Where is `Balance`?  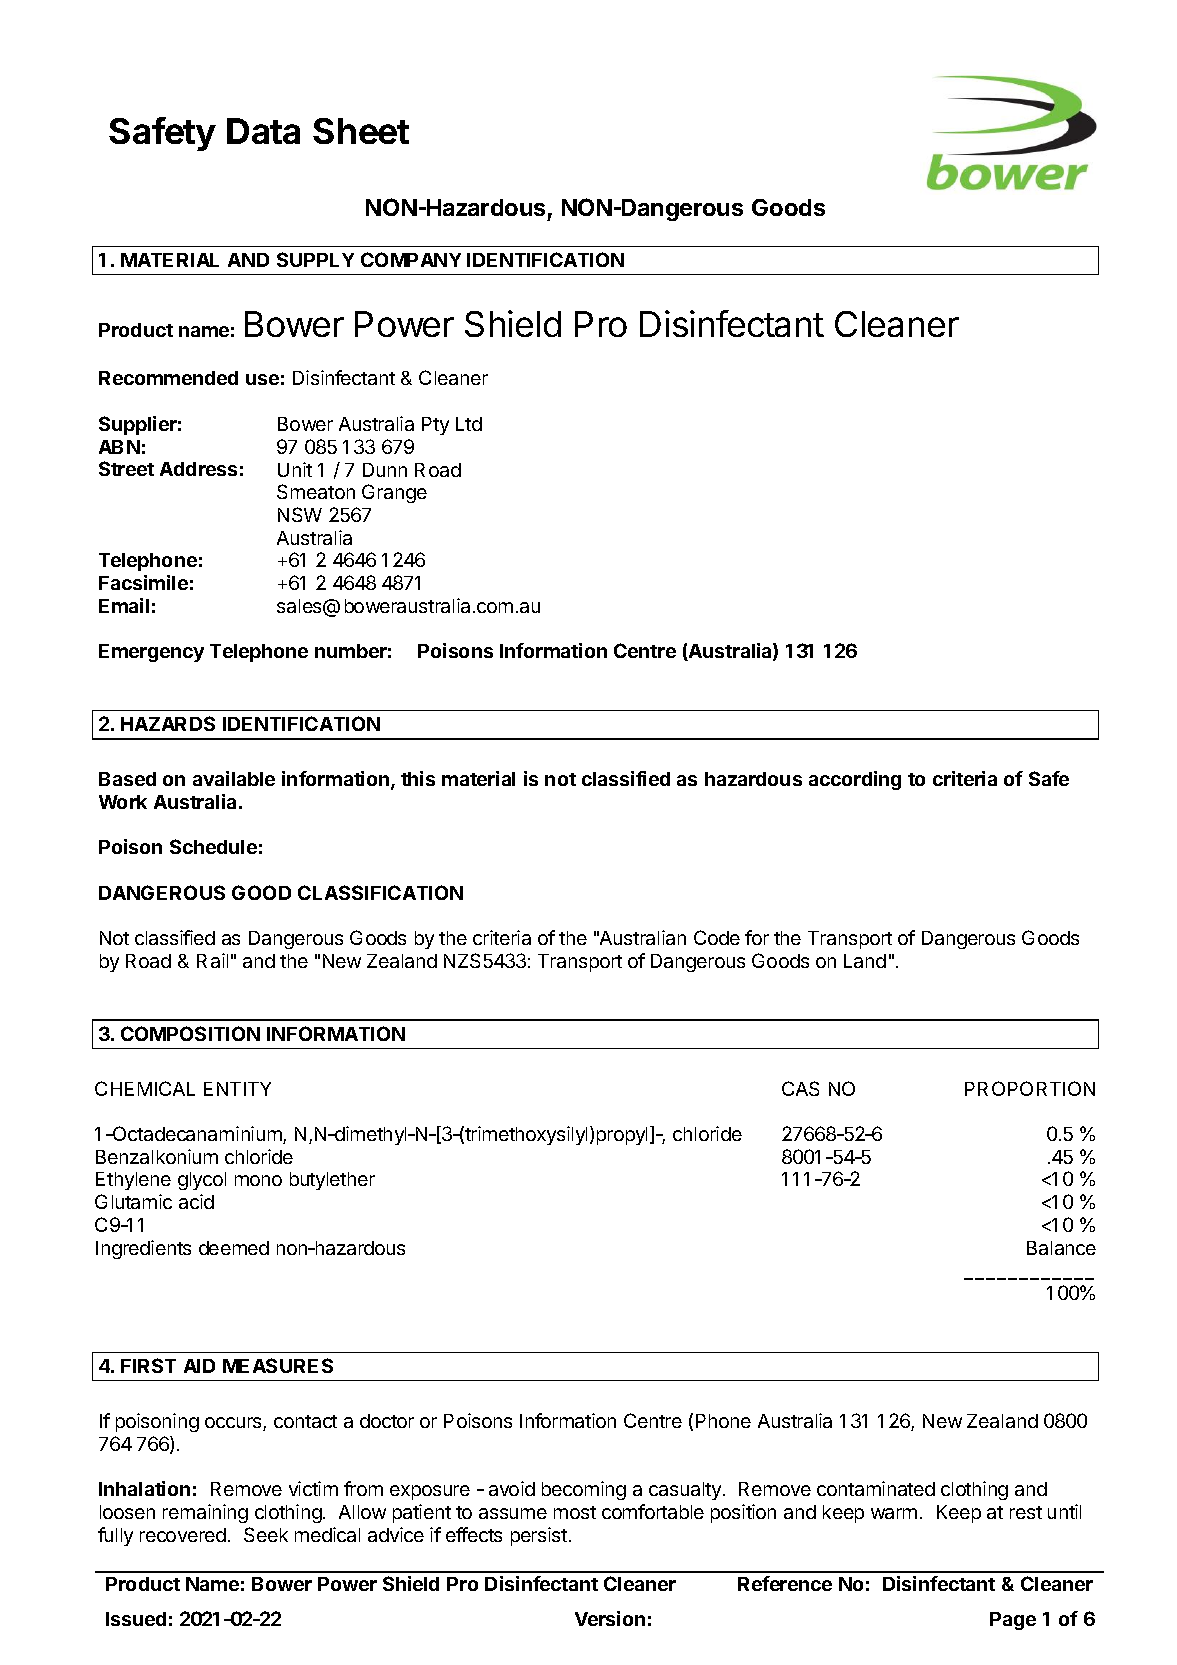
Balance is located at coordinates (1061, 1248).
